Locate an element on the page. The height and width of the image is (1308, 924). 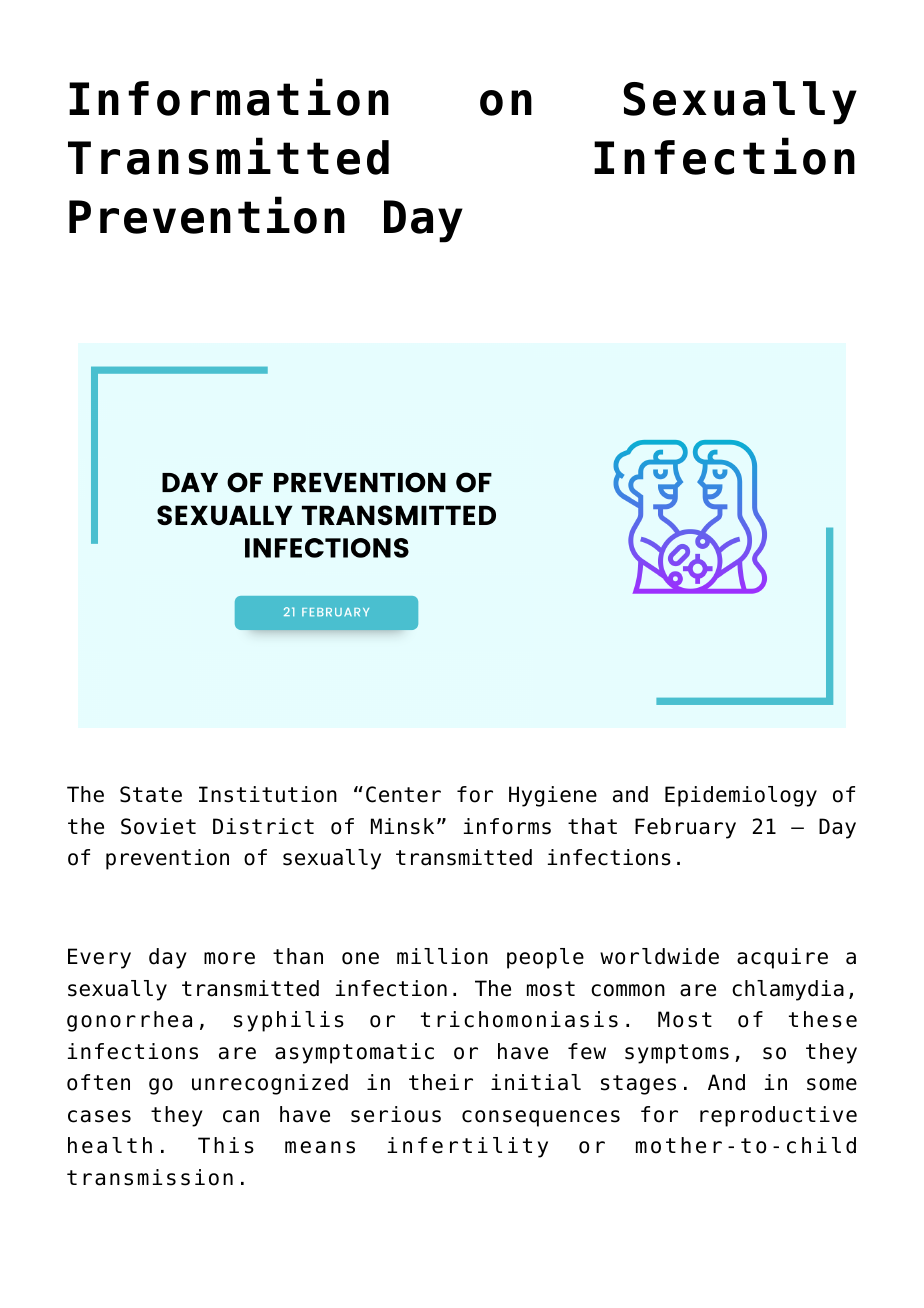
Soviet is located at coordinates (158, 826).
